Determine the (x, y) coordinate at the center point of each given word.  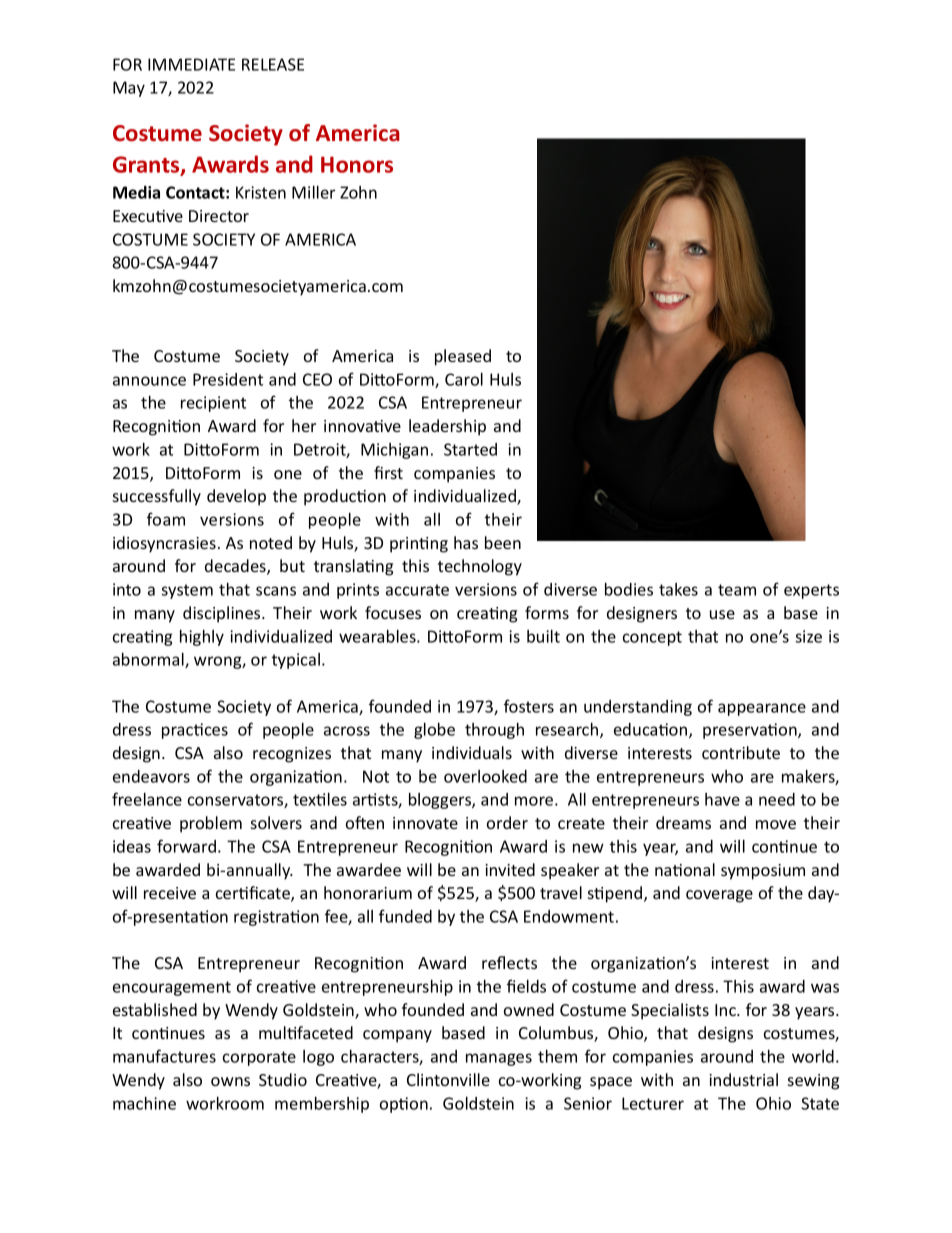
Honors (357, 164)
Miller (313, 192)
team (737, 590)
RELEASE (273, 64)
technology (480, 567)
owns (230, 1081)
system (187, 591)
